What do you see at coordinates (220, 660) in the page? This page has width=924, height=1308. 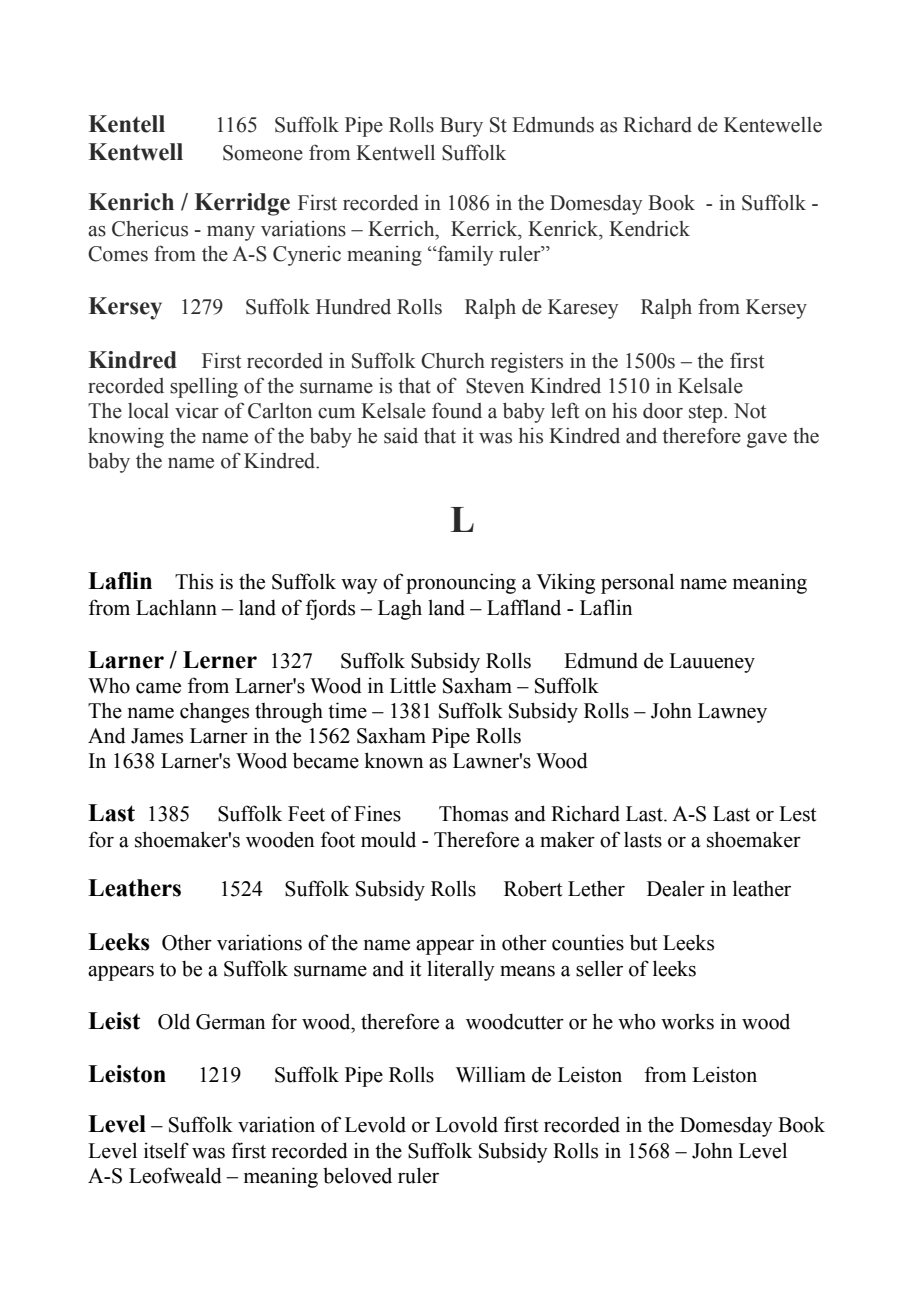 I see `Lerner` at bounding box center [220, 660].
